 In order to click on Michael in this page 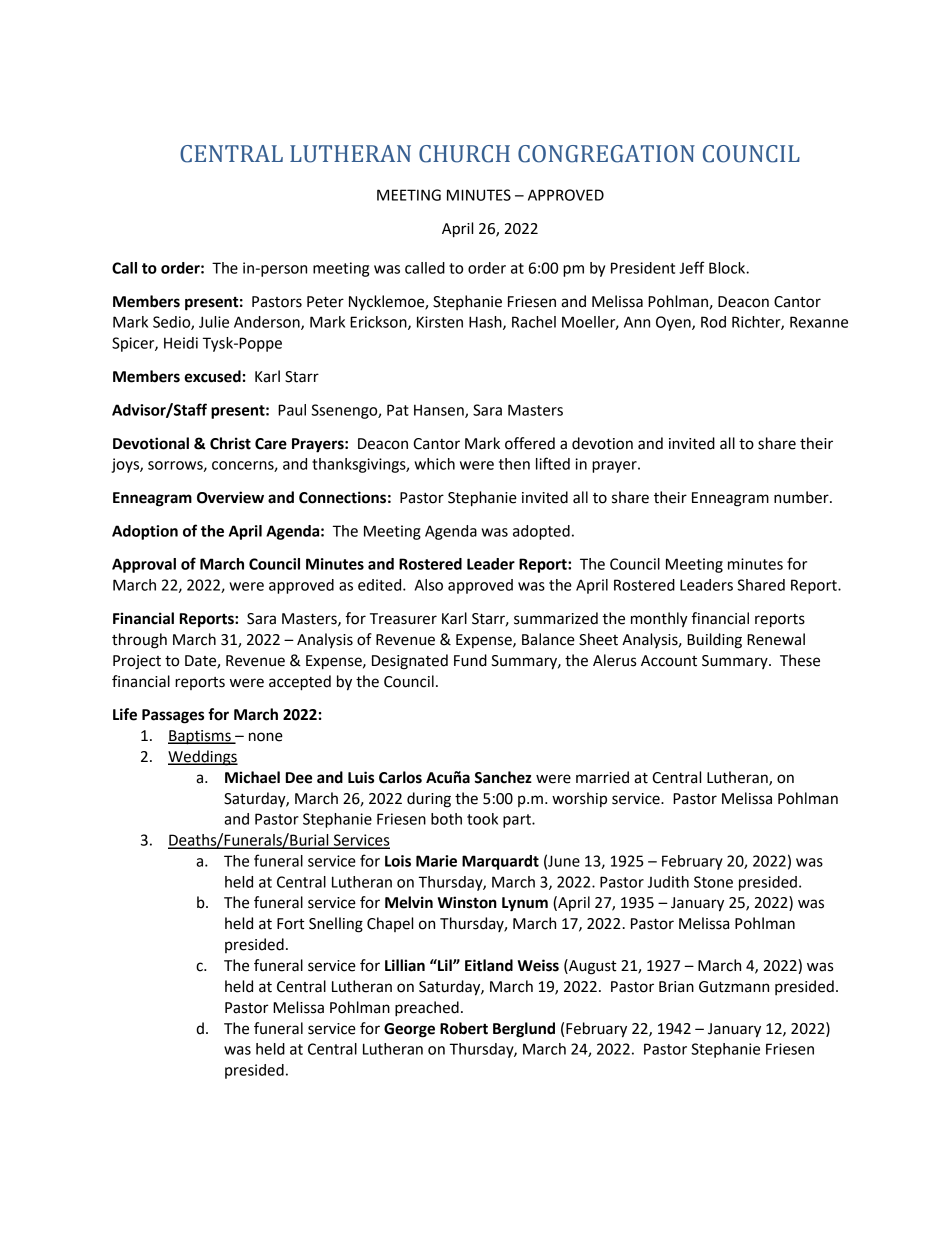, I will do `click(252, 777)`.
